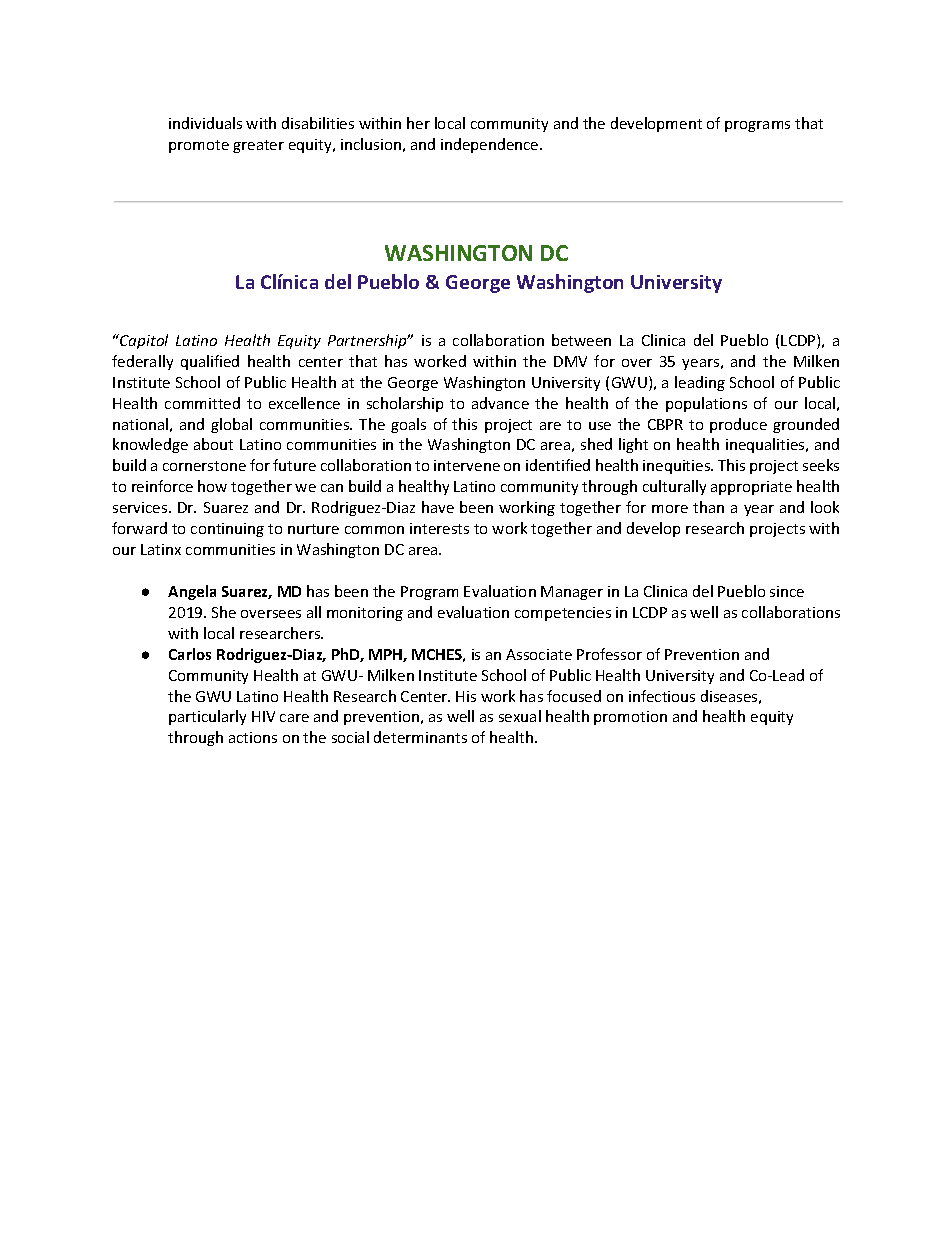  What do you see at coordinates (210, 362) in the document?
I see `qualified` at bounding box center [210, 362].
